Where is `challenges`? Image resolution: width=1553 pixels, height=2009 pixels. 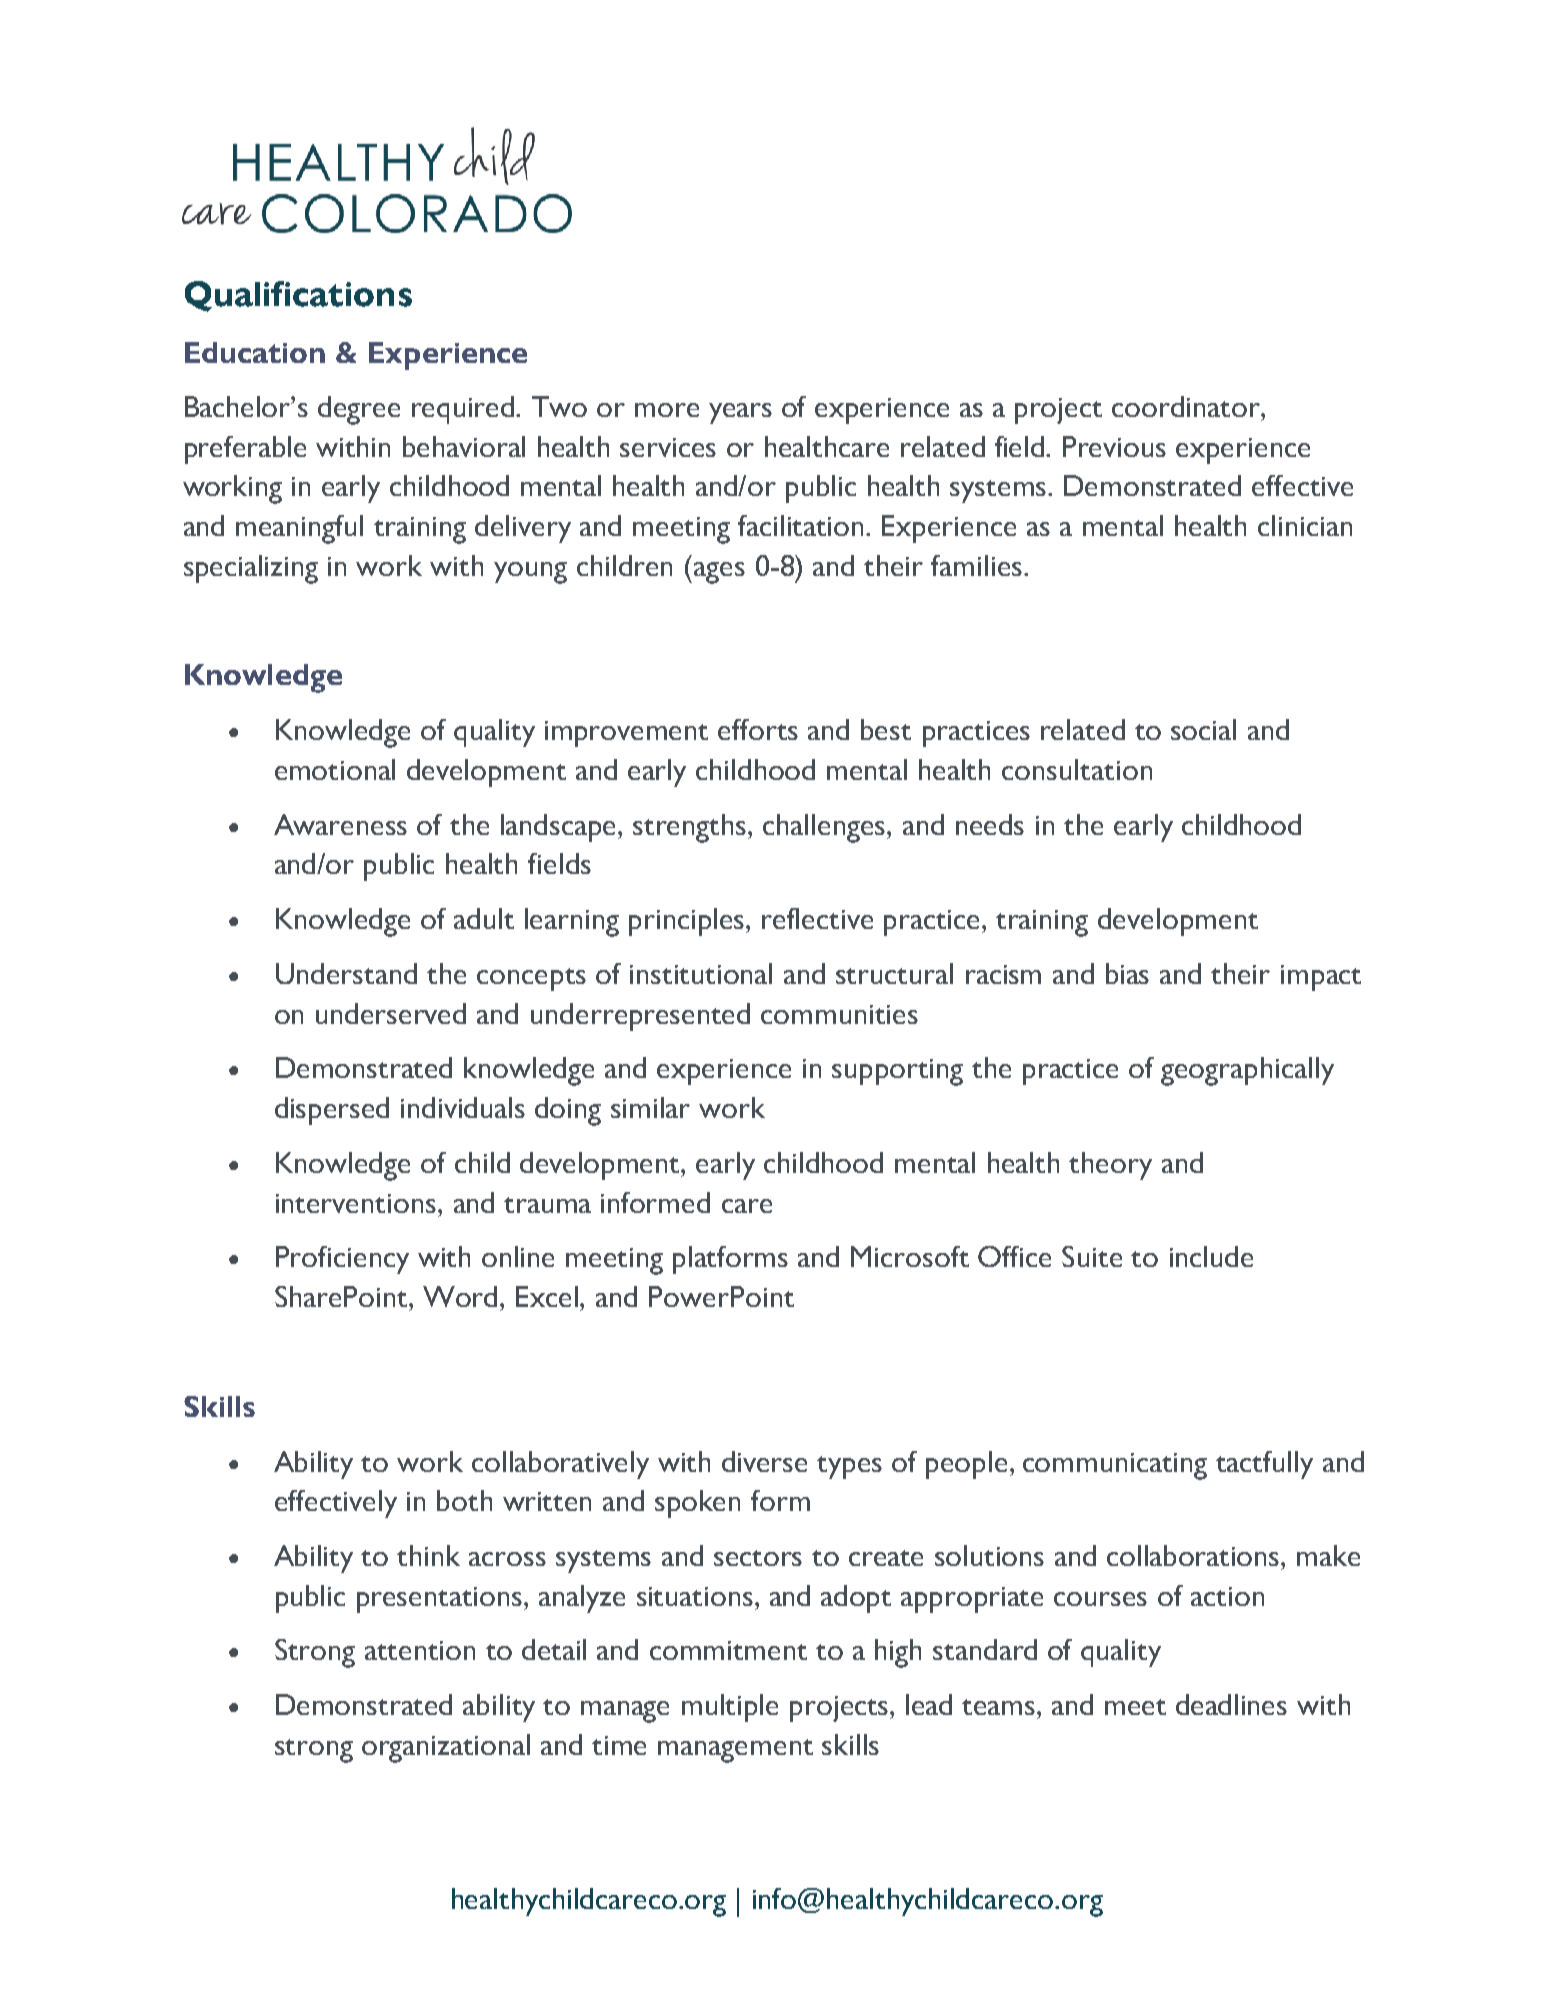 challenges is located at coordinates (825, 828).
